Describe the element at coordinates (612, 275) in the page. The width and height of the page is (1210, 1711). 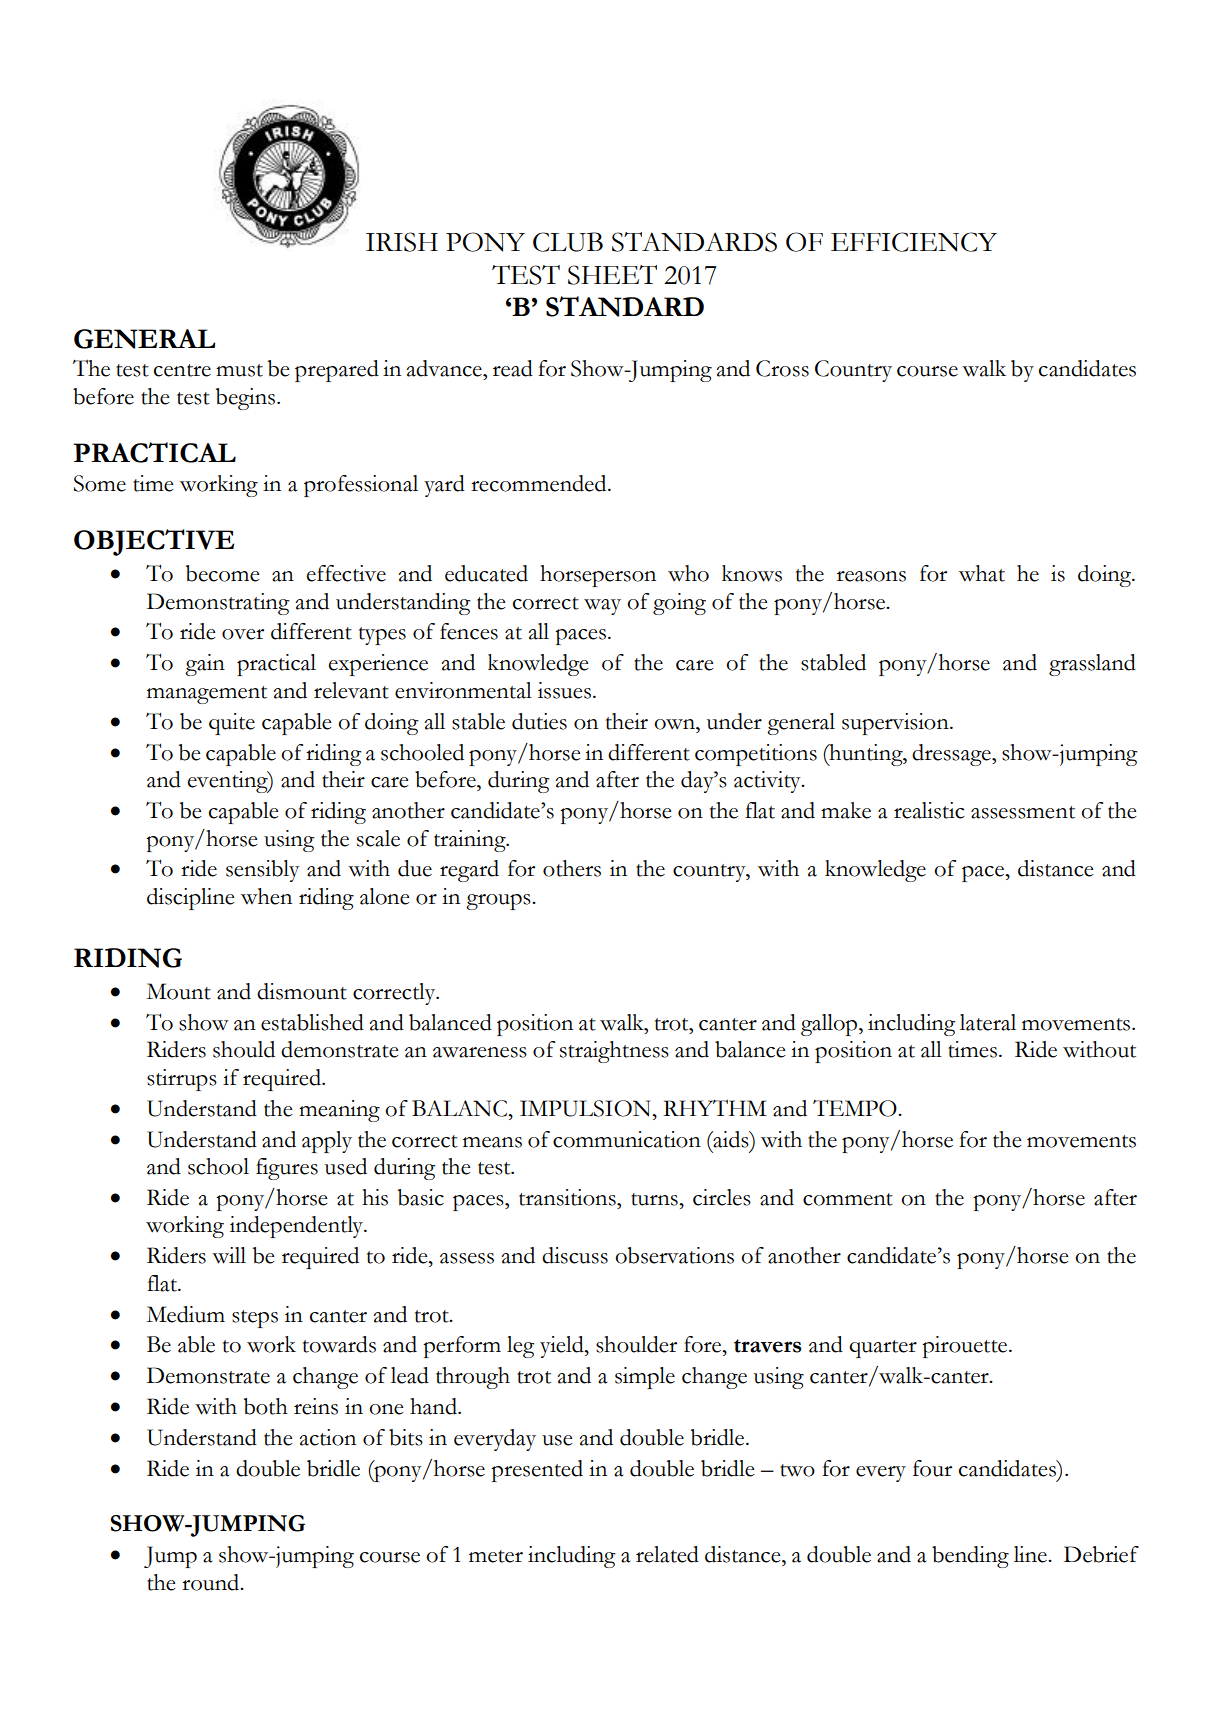
I see `SHEET` at that location.
